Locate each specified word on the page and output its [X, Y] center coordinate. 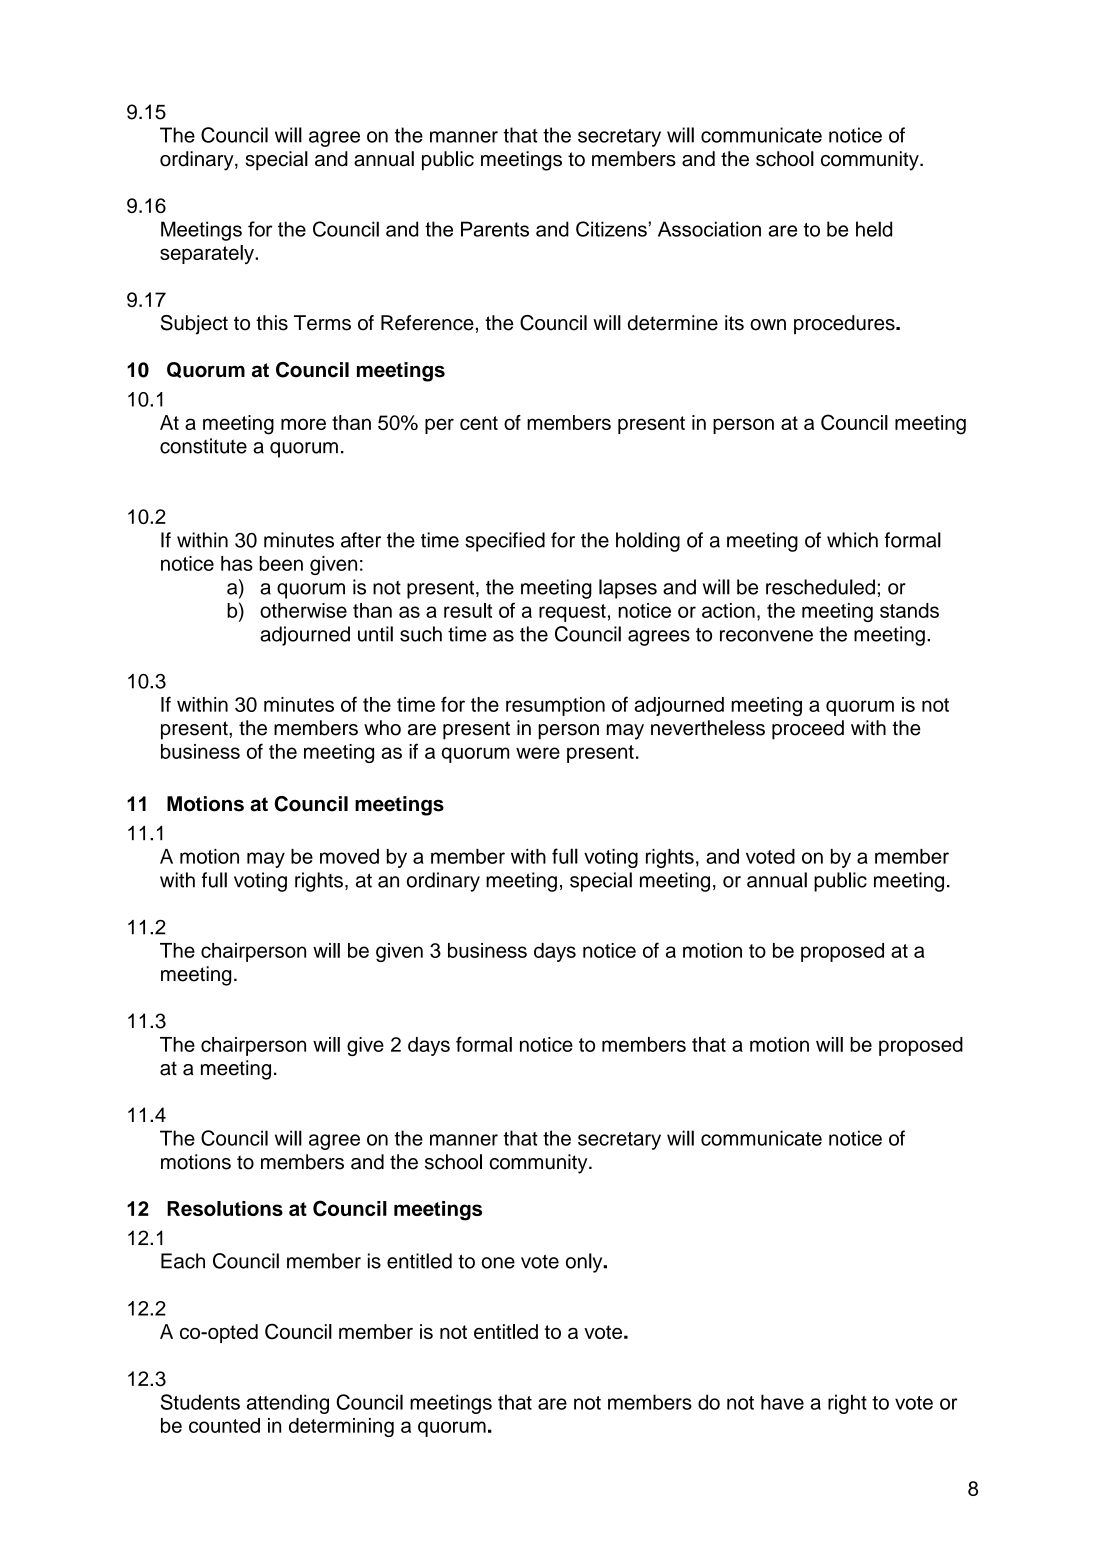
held [874, 229]
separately [208, 254]
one [498, 1263]
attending [288, 1404]
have [782, 1402]
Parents [495, 229]
